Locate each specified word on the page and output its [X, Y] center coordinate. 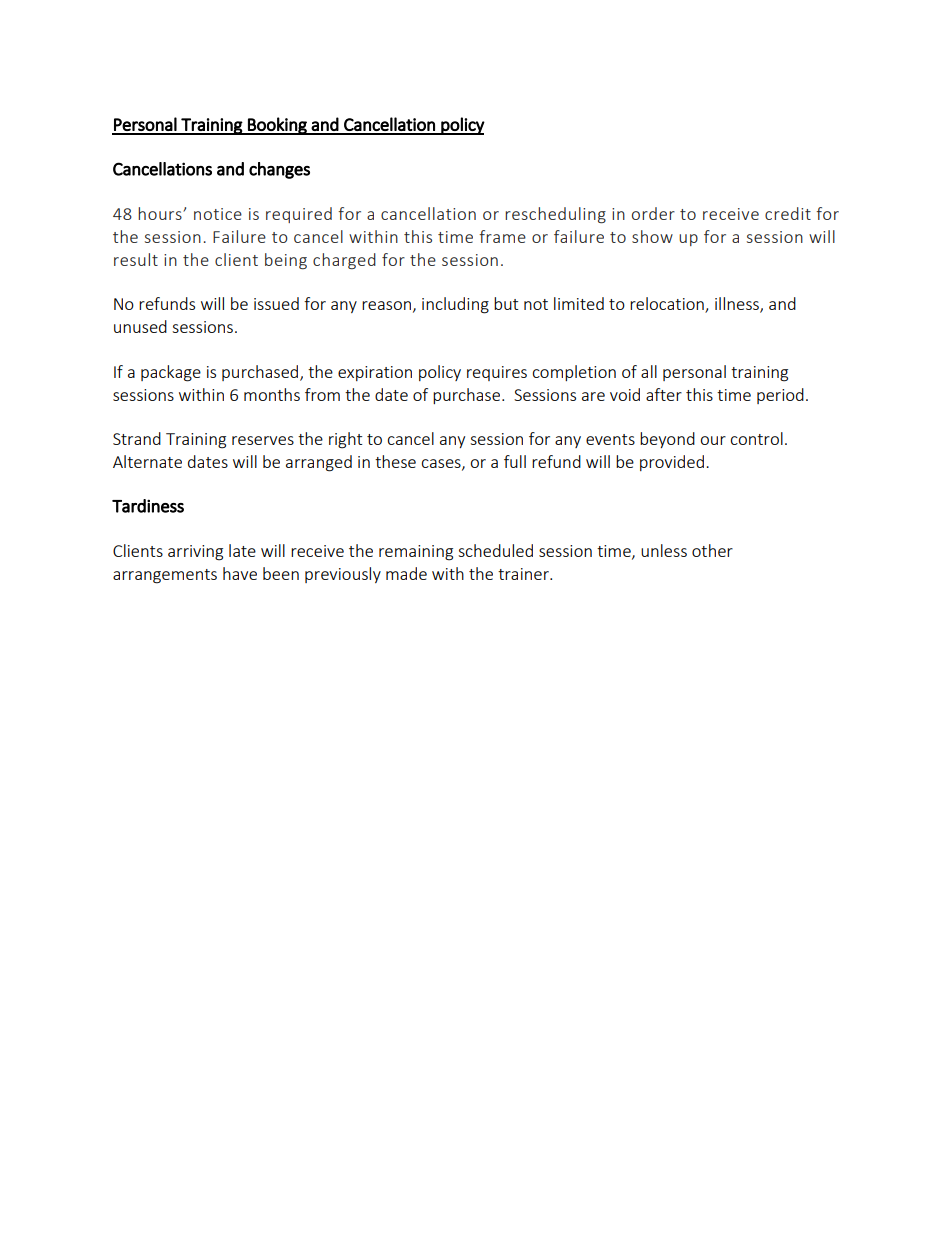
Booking [277, 126]
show [652, 236]
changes [279, 170]
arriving [195, 553]
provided [672, 463]
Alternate [147, 461]
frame [502, 236]
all [649, 371]
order [653, 213]
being [286, 261]
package [171, 373]
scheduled [495, 550]
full [515, 461]
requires [497, 373]
